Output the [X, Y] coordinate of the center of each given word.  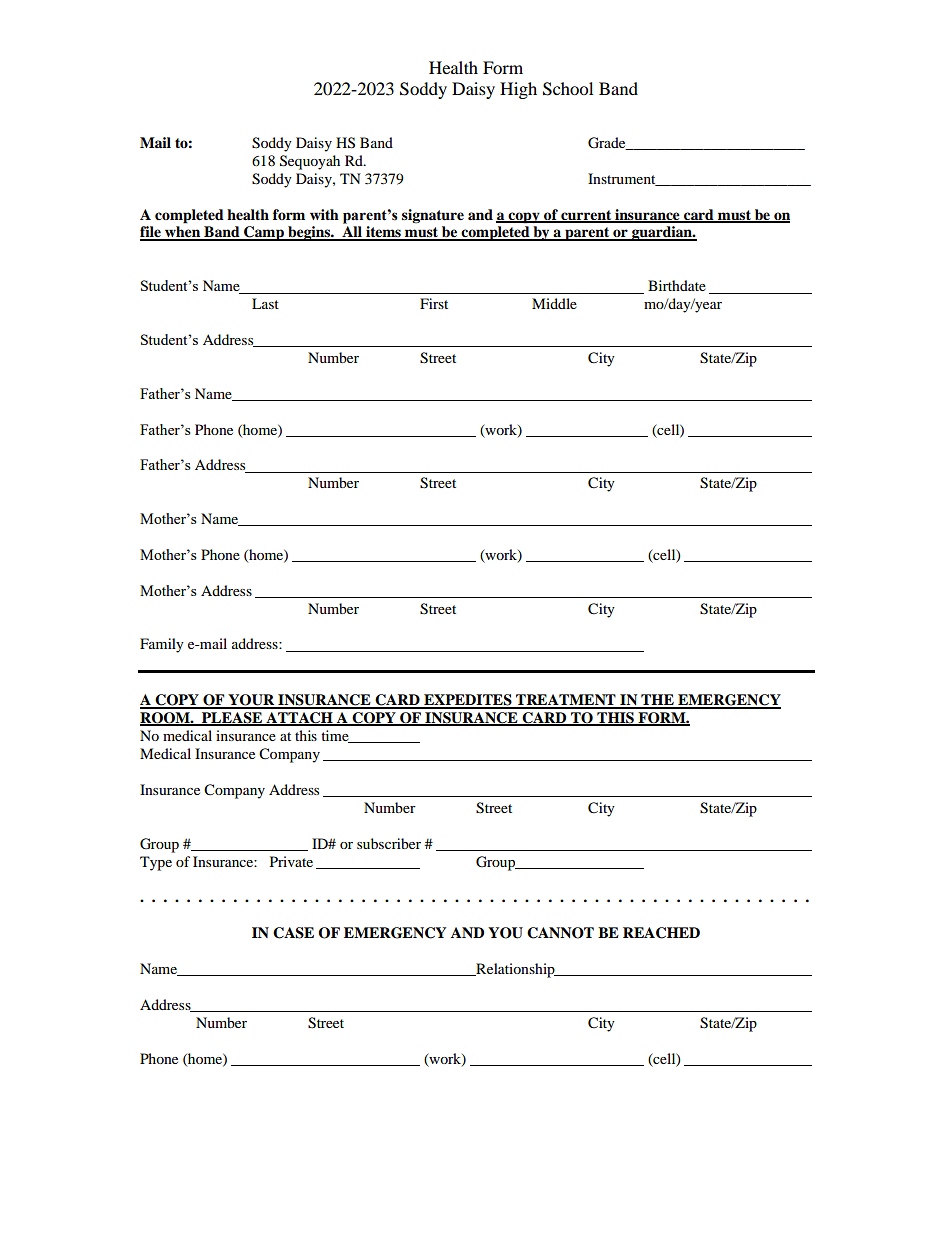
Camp [264, 233]
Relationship [515, 970]
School [568, 89]
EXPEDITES [468, 701]
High [518, 90]
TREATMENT [566, 701]
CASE [293, 933]
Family [162, 645]
